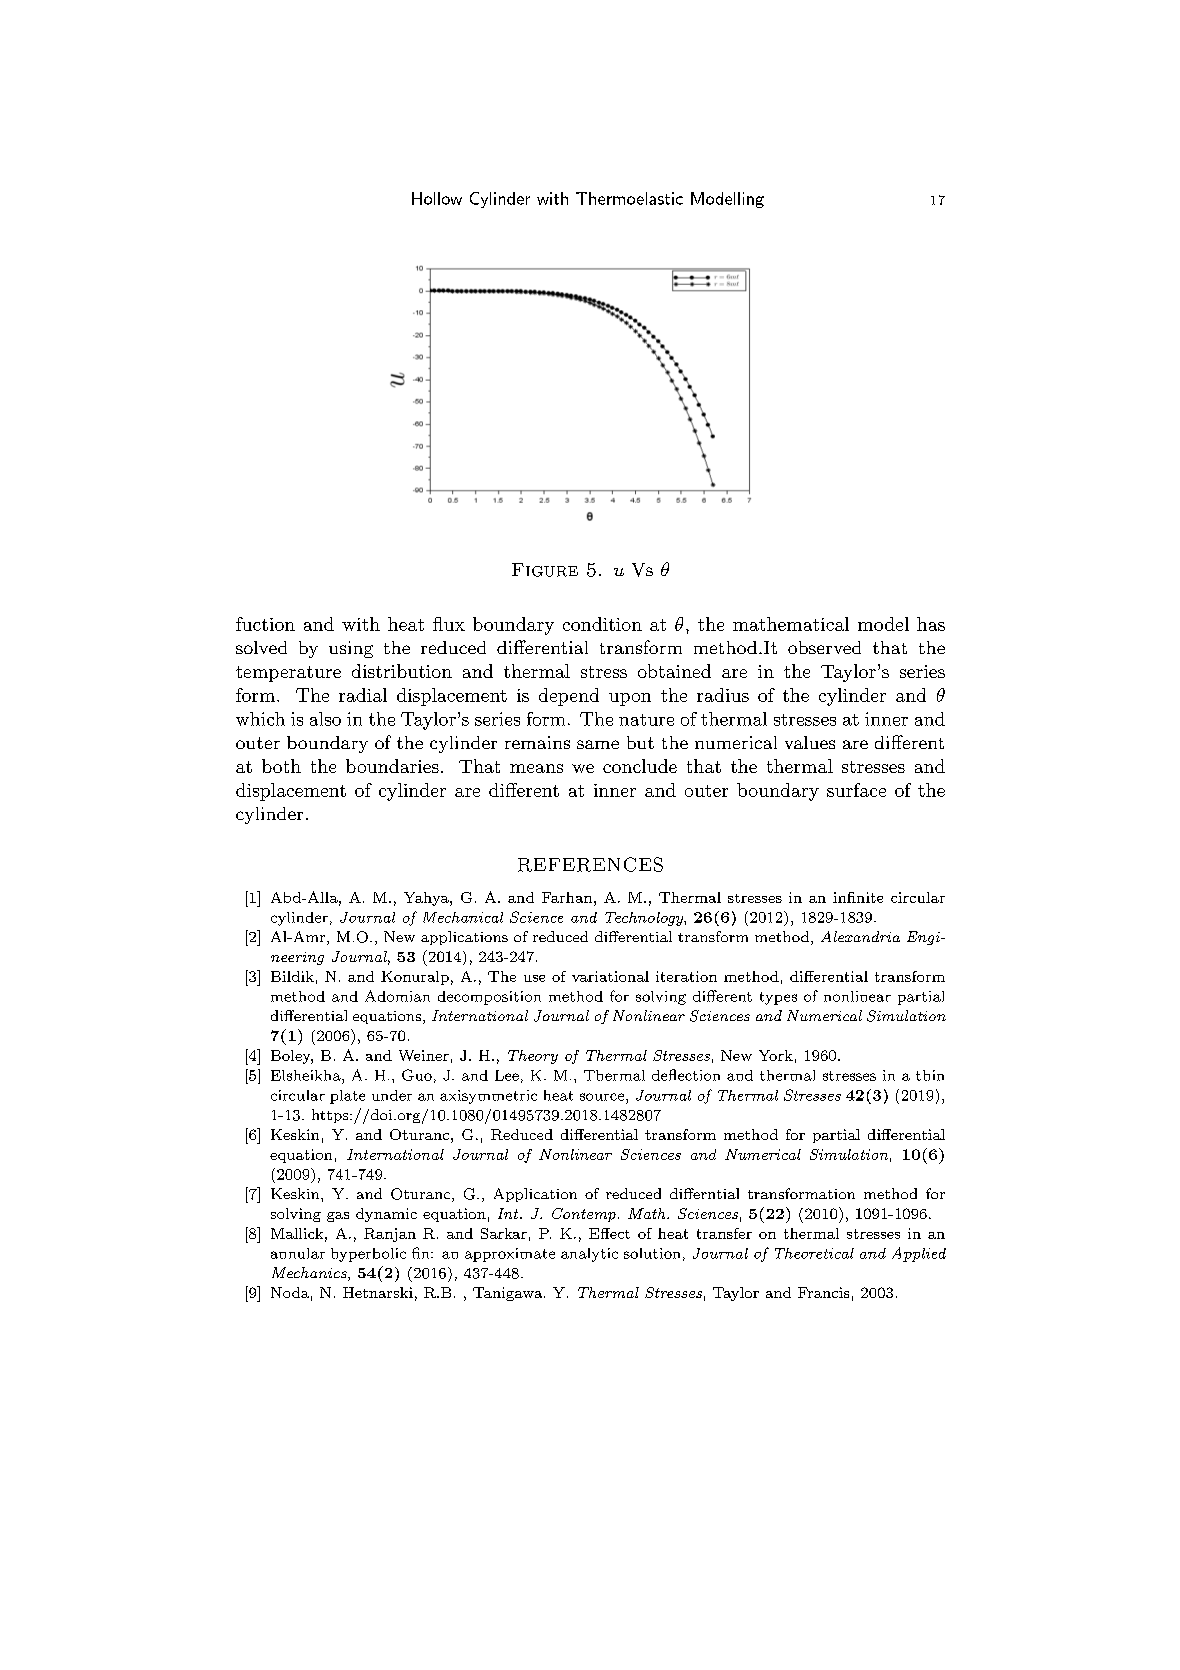 The height and width of the document is (1670, 1180). What do you see at coordinates (598, 744) in the document?
I see `same` at bounding box center [598, 744].
